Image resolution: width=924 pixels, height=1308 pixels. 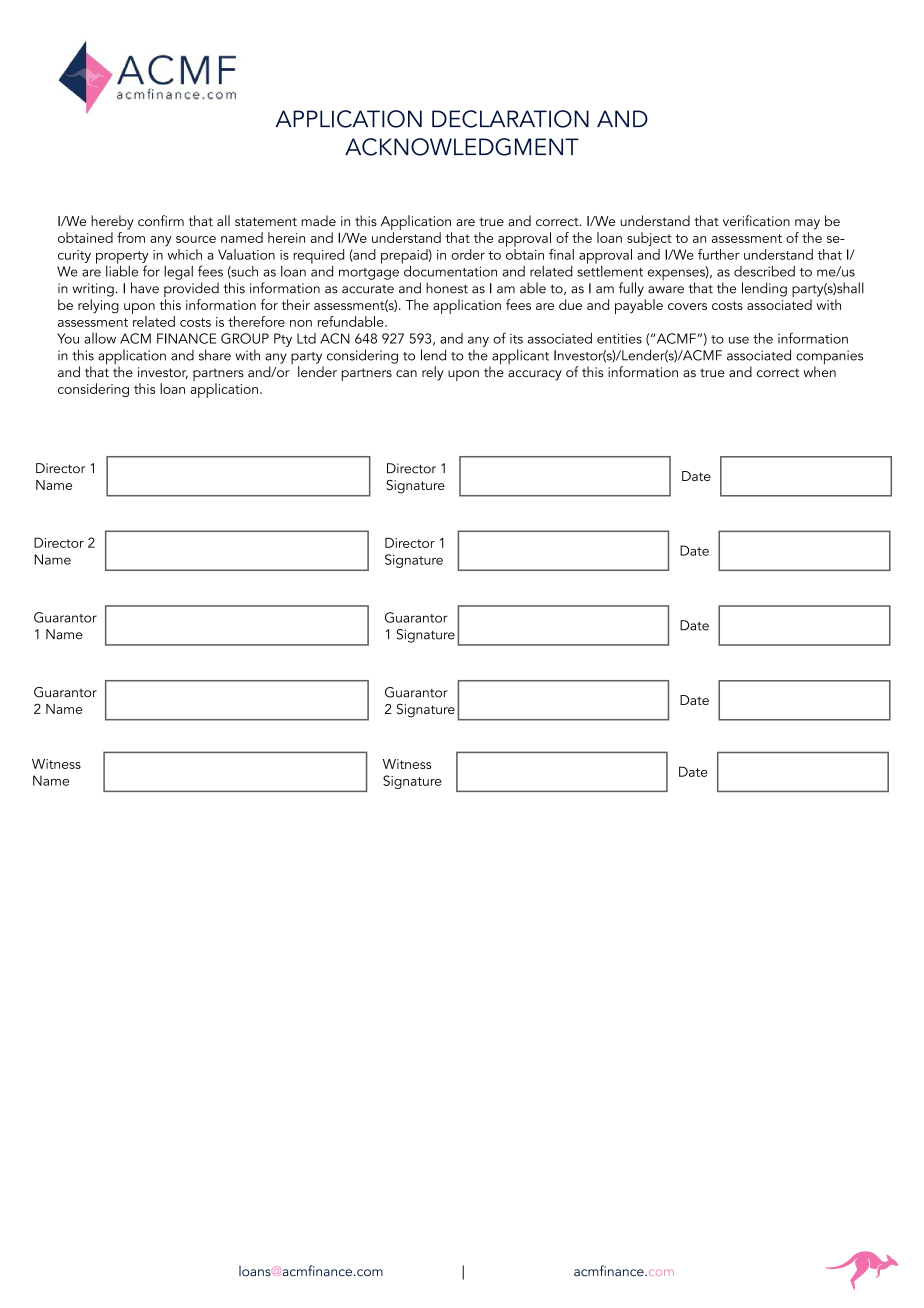 I want to click on DECLARATION, so click(x=510, y=119).
